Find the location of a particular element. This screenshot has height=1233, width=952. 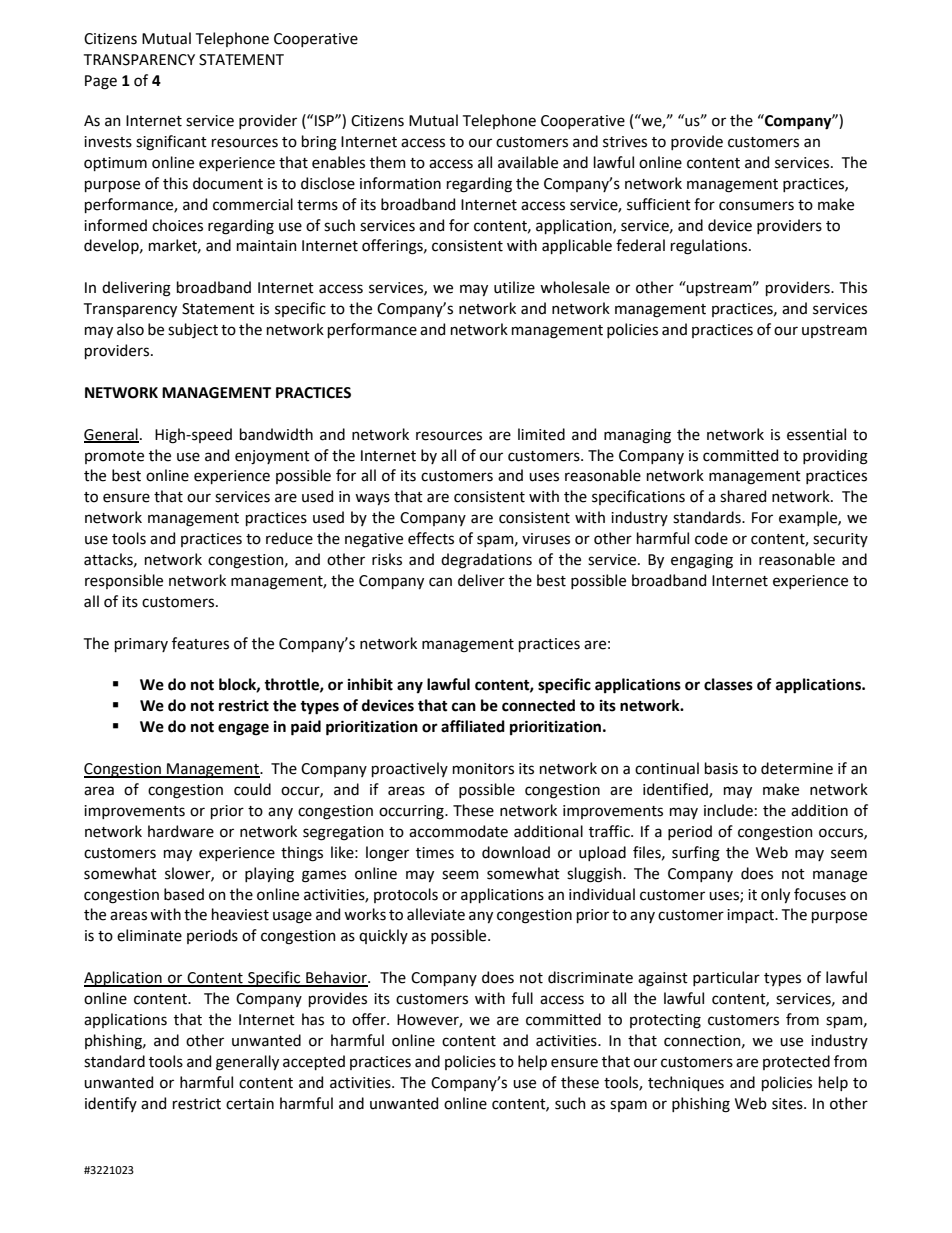

engaging is located at coordinates (702, 561).
